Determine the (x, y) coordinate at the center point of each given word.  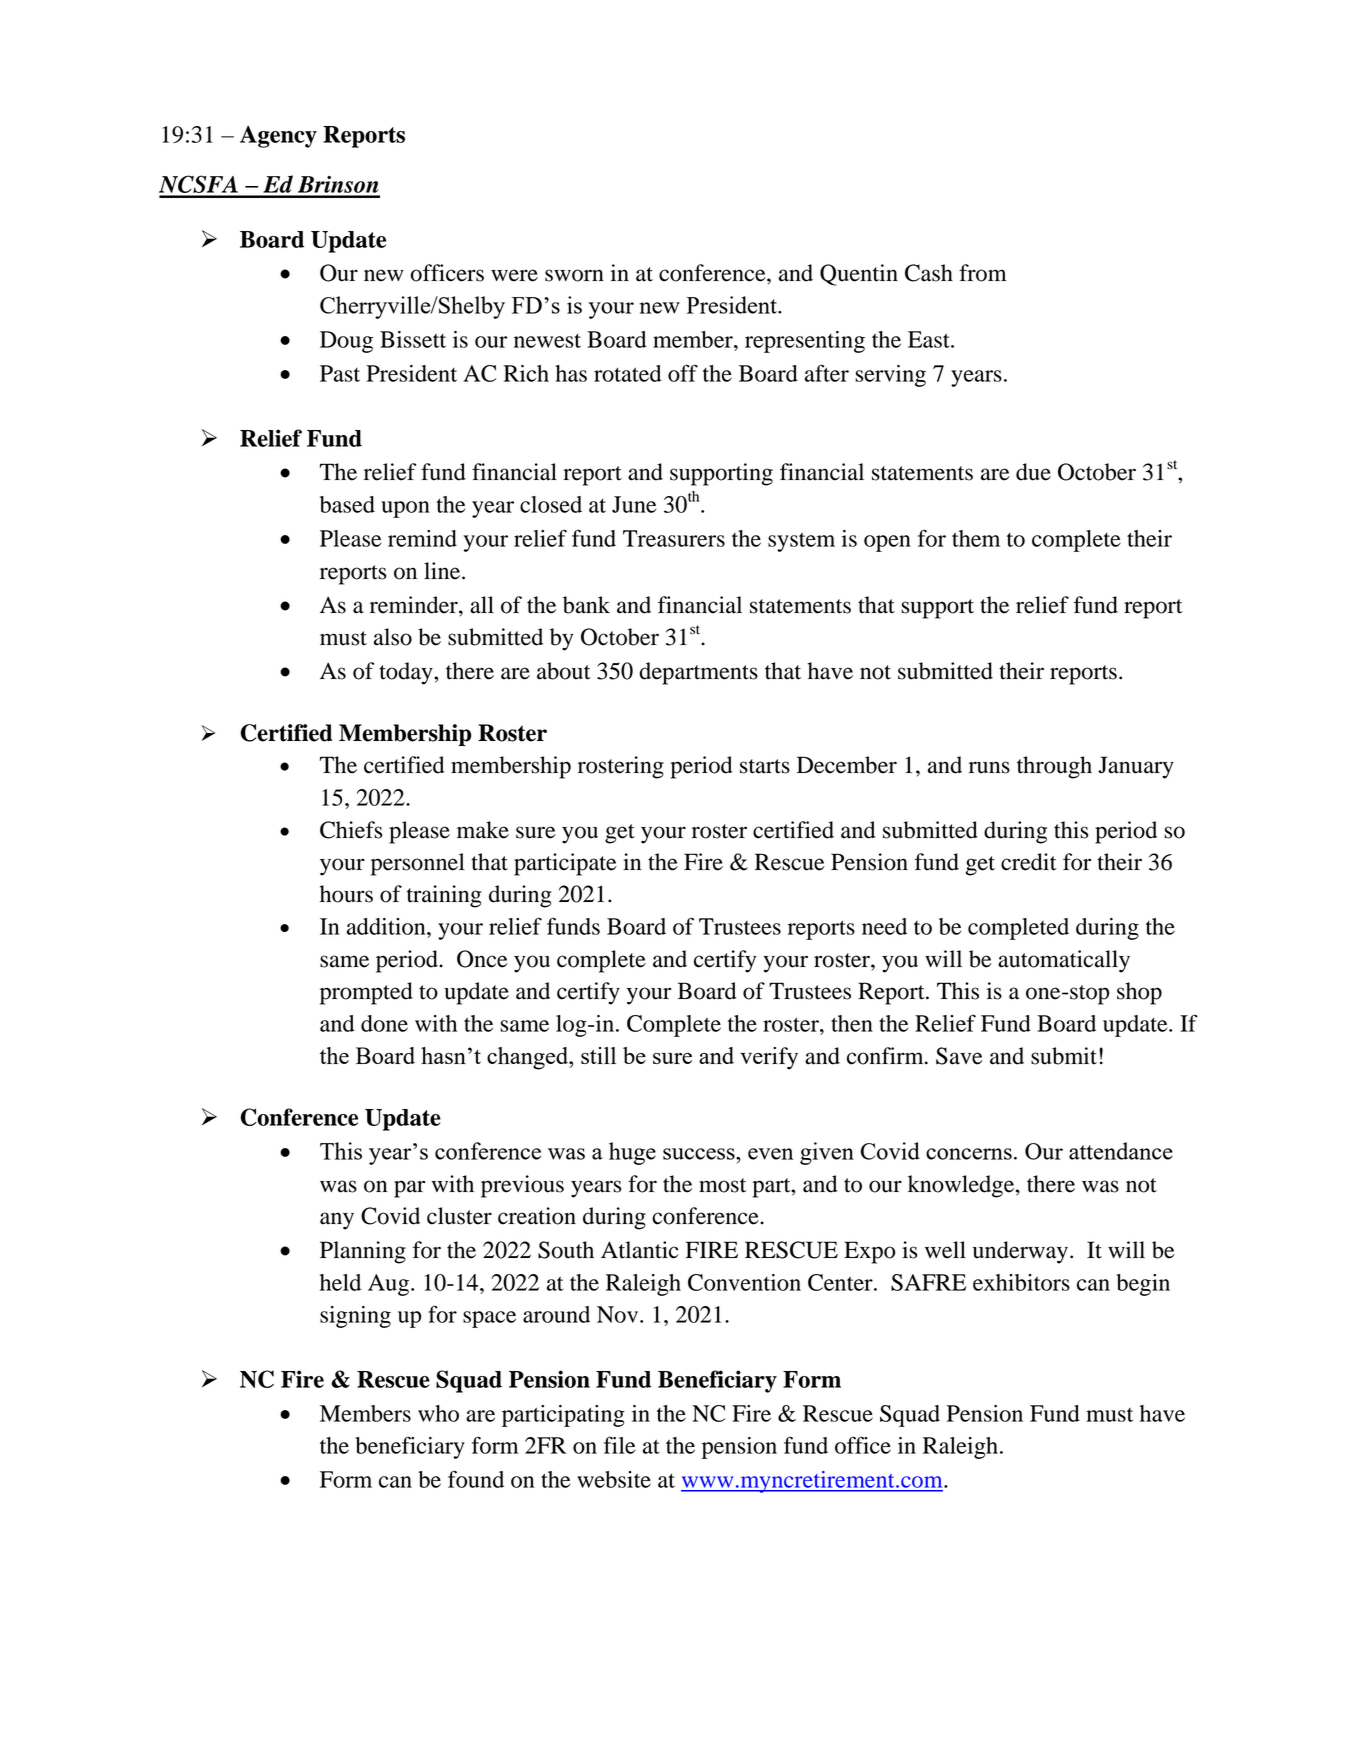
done (384, 1023)
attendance (1121, 1151)
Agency (278, 136)
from (983, 273)
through (1054, 767)
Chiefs (351, 830)
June (634, 504)
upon (405, 509)
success (700, 1154)
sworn (574, 275)
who (438, 1413)
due (1033, 472)
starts (765, 766)
